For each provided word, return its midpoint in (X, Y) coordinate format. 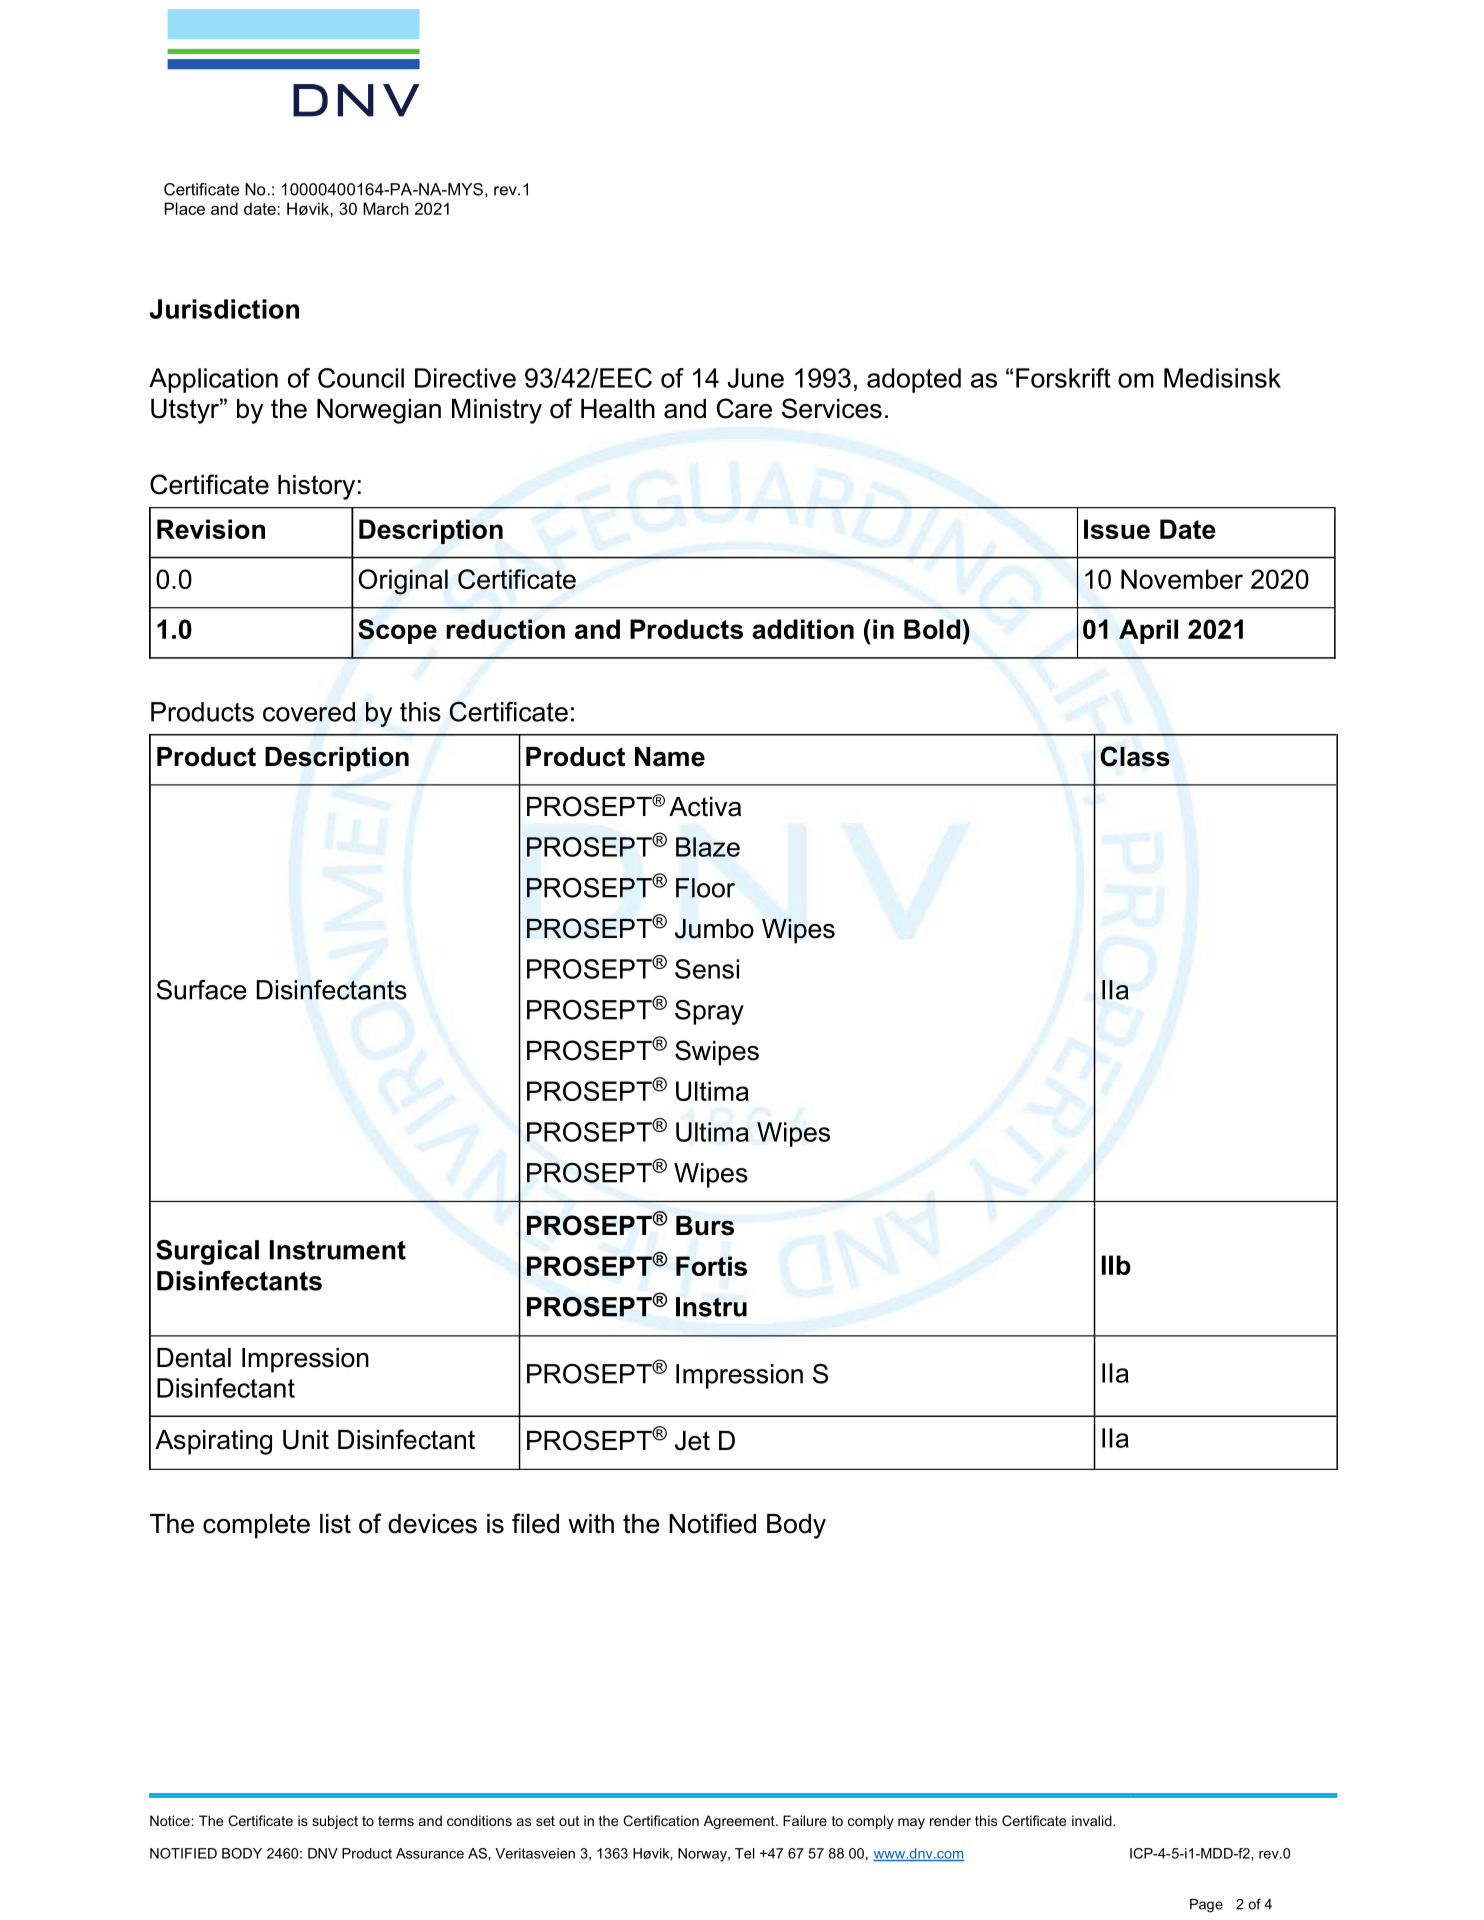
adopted (914, 380)
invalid (1093, 1820)
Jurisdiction (224, 309)
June (755, 378)
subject (335, 1822)
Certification (661, 1820)
